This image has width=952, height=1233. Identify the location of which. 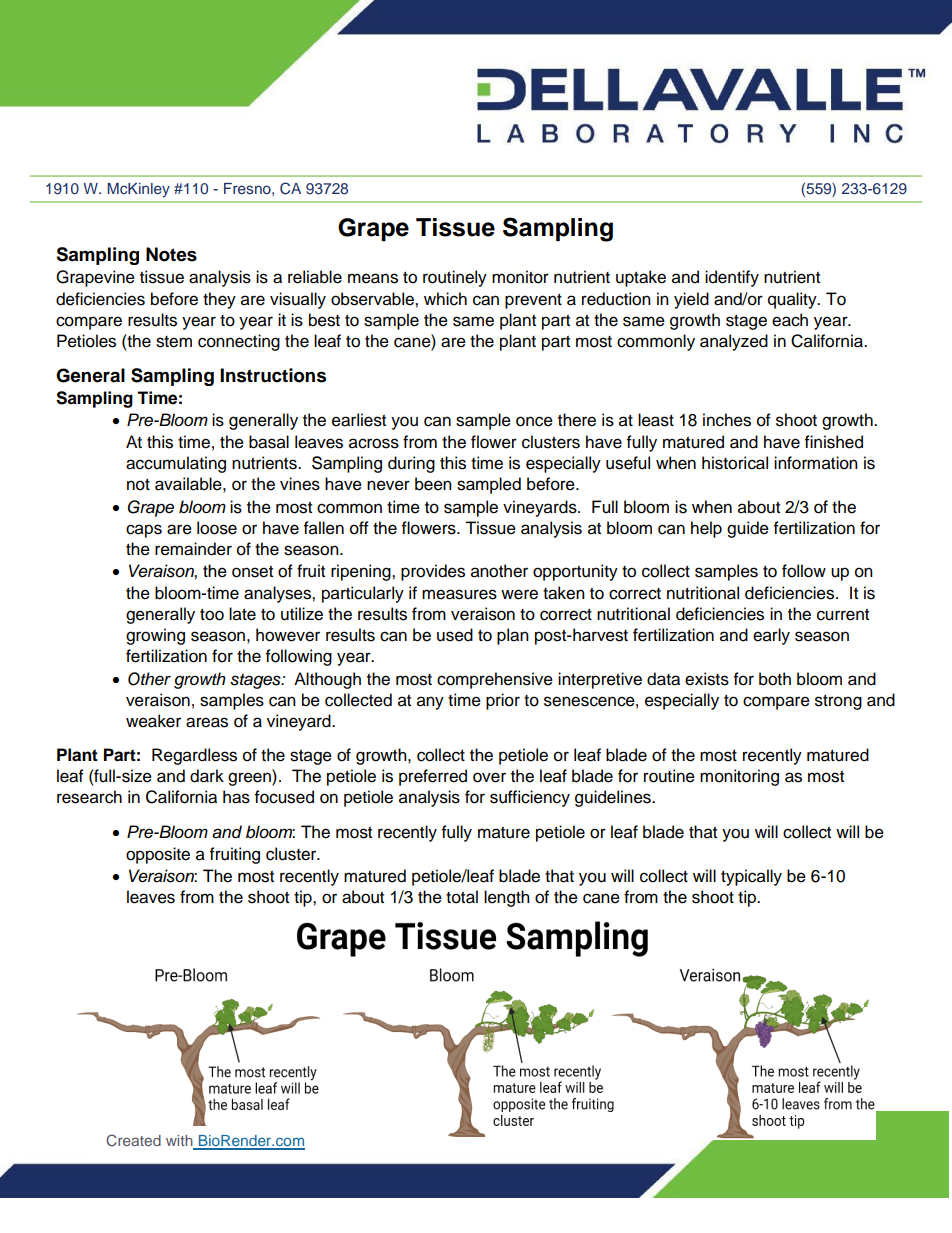
(445, 299).
